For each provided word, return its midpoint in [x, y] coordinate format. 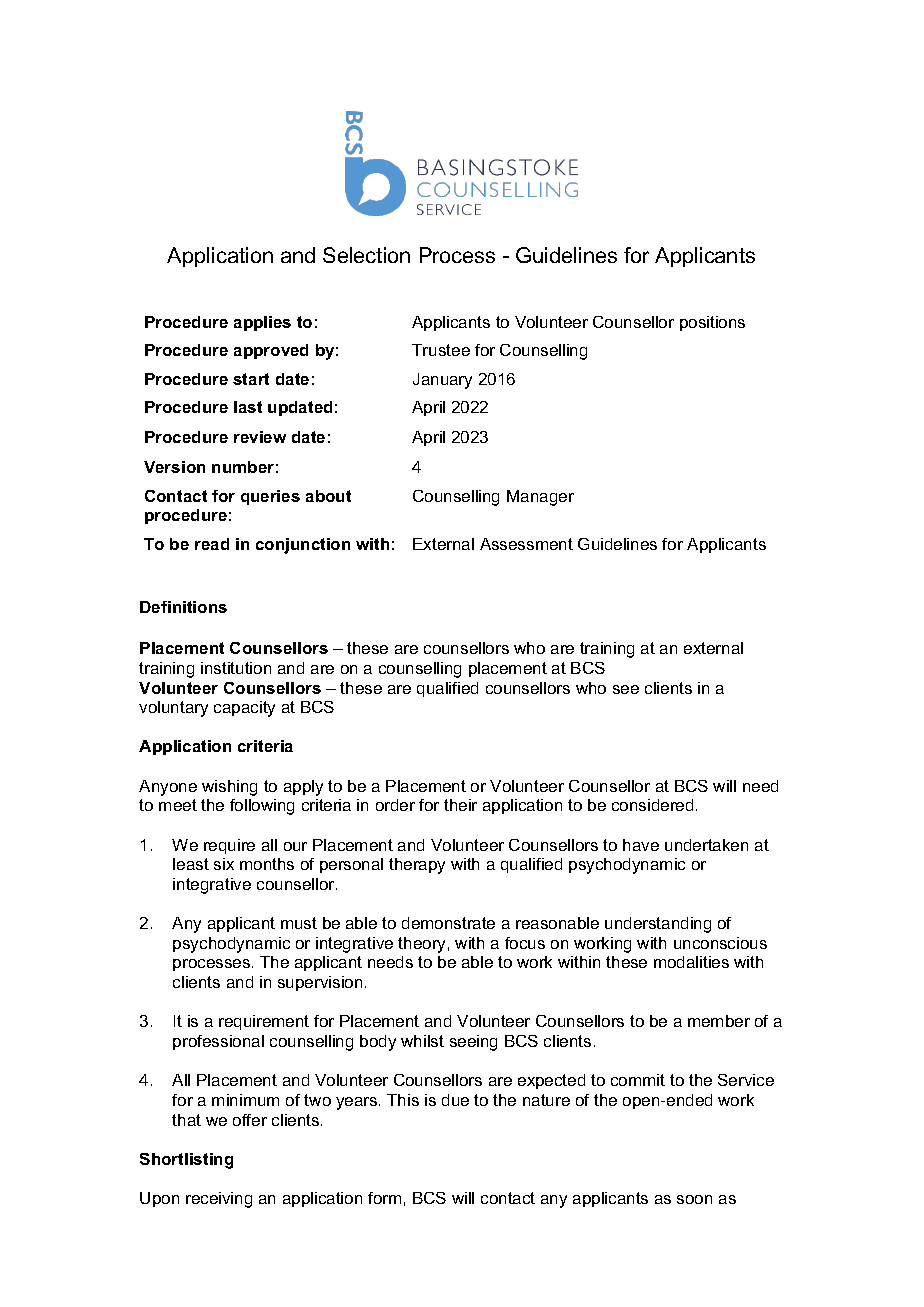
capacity [244, 709]
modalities [691, 962]
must [299, 923]
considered [652, 805]
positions [712, 323]
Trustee [441, 350]
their [460, 805]
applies [262, 323]
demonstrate [448, 923]
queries [270, 497]
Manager [540, 498]
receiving [219, 1200]
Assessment [526, 544]
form [384, 1198]
